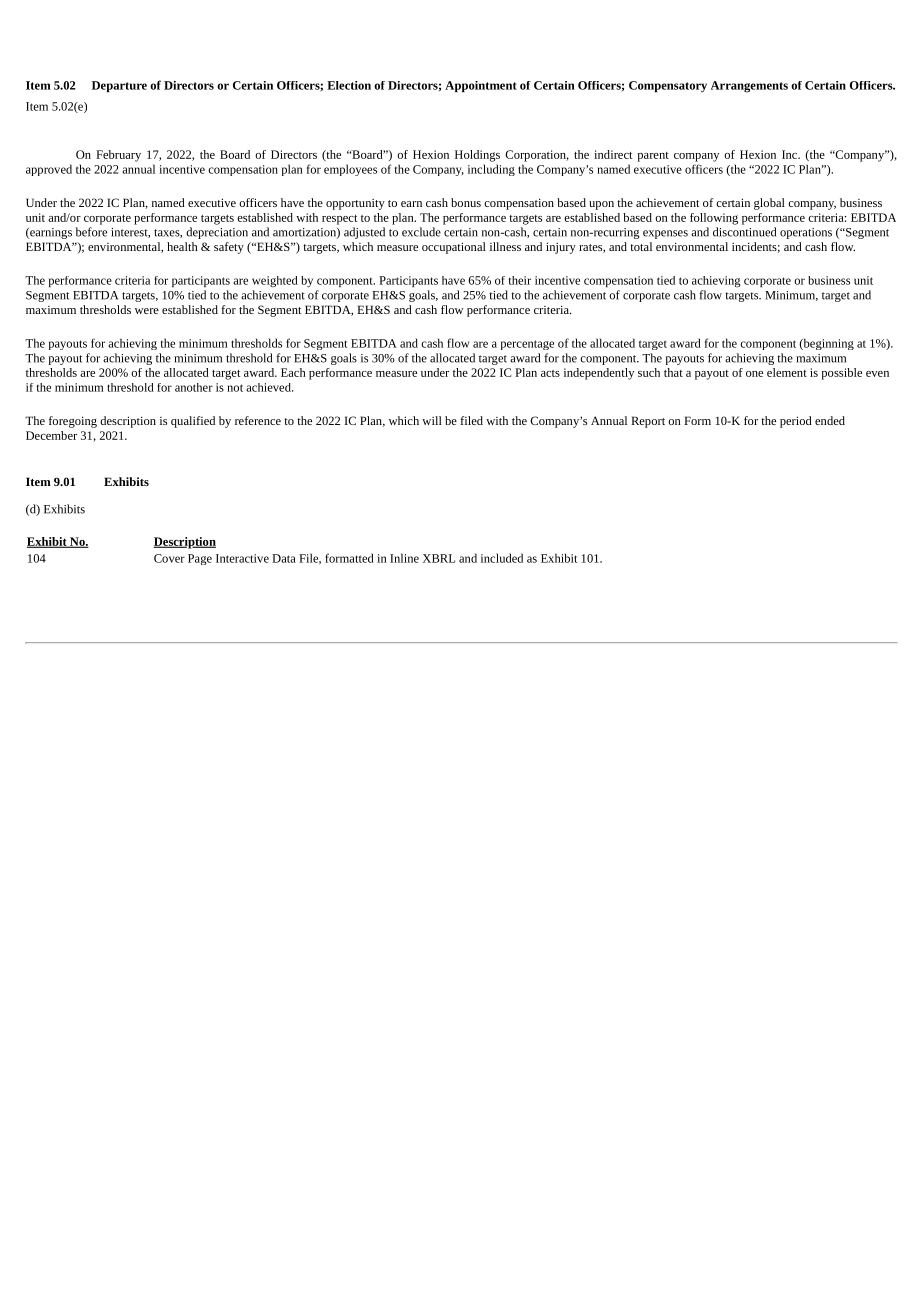  I want to click on qualified, so click(193, 422).
